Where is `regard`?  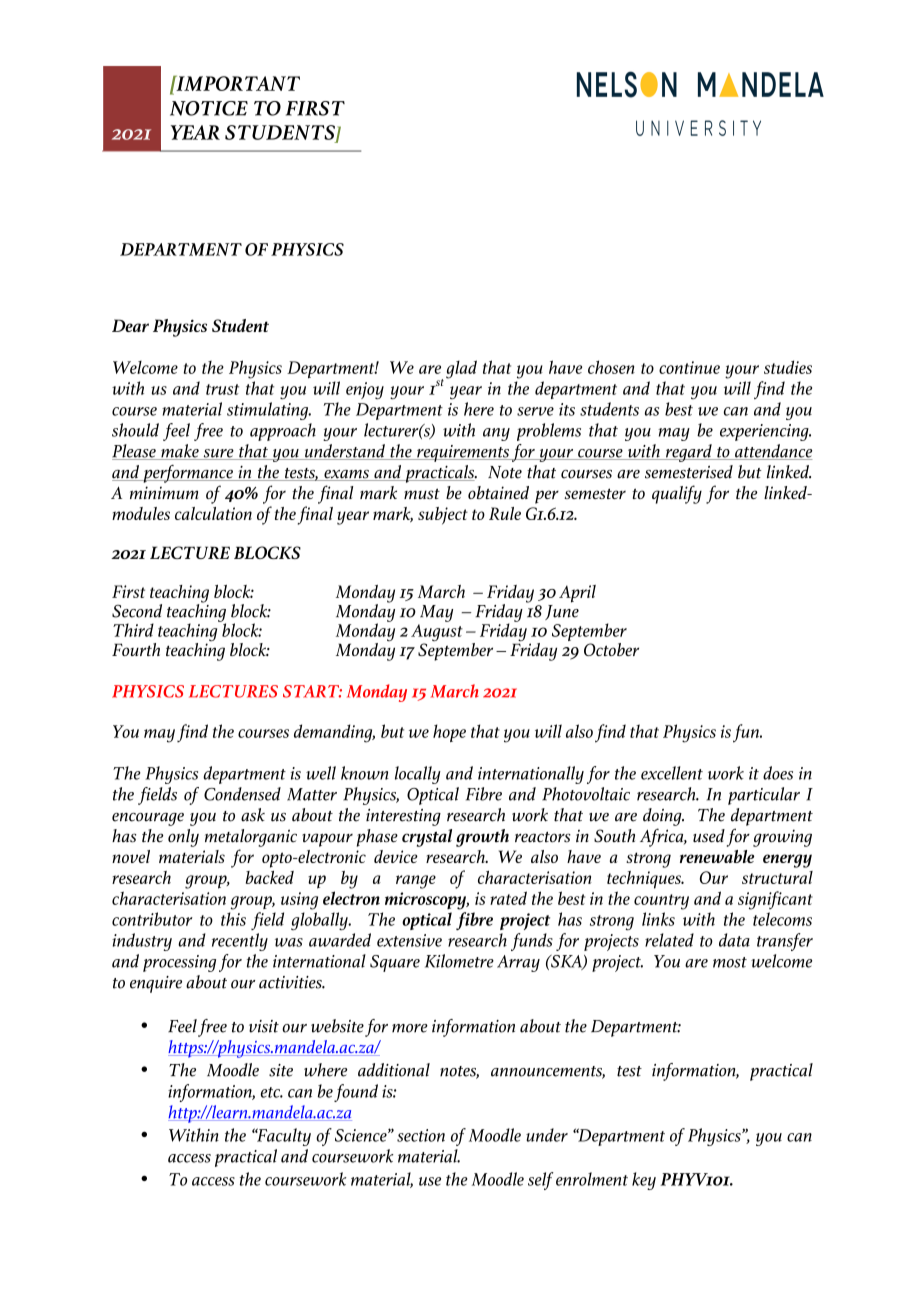
regard is located at coordinates (688, 453).
